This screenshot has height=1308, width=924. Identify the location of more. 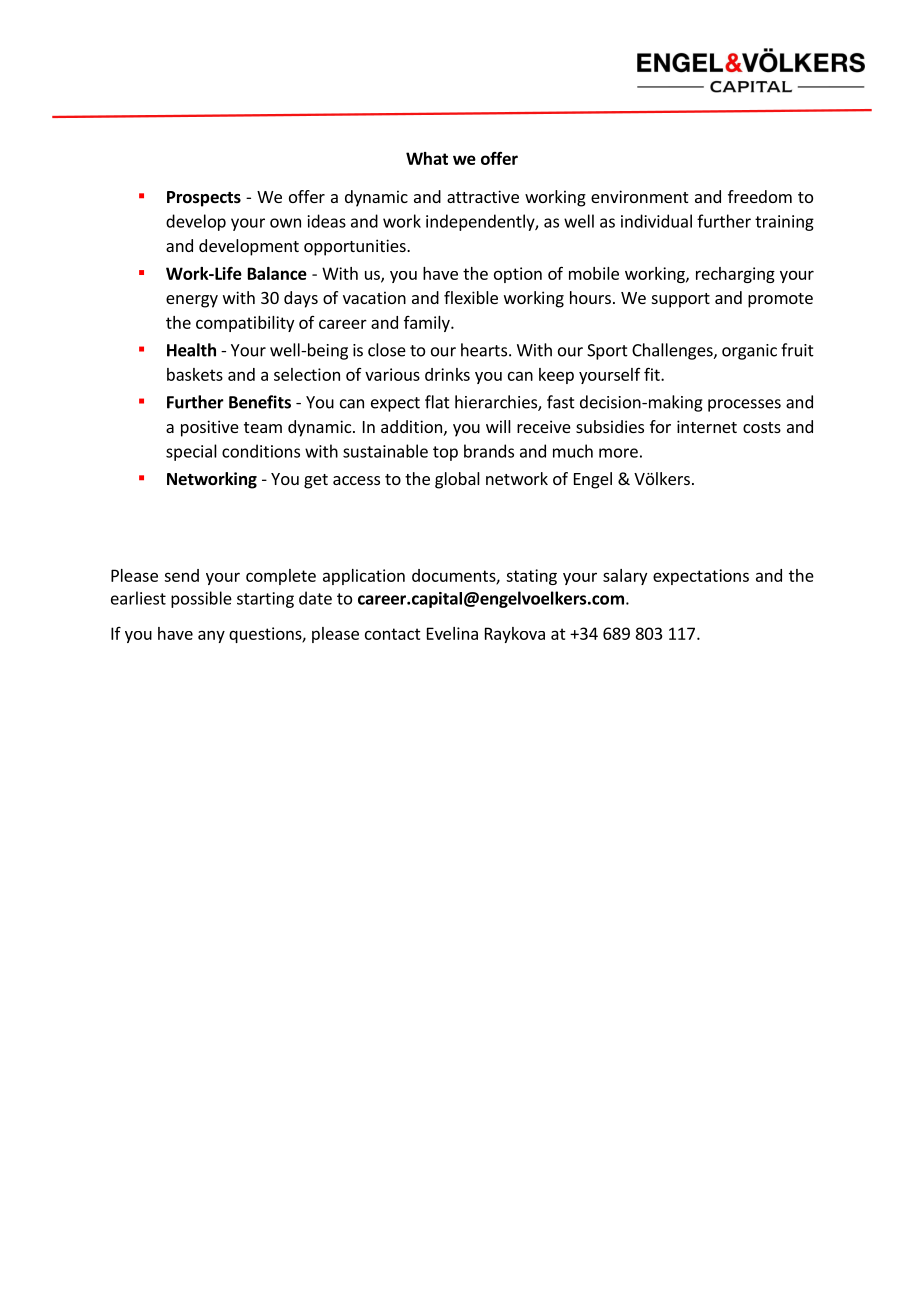
(618, 453).
